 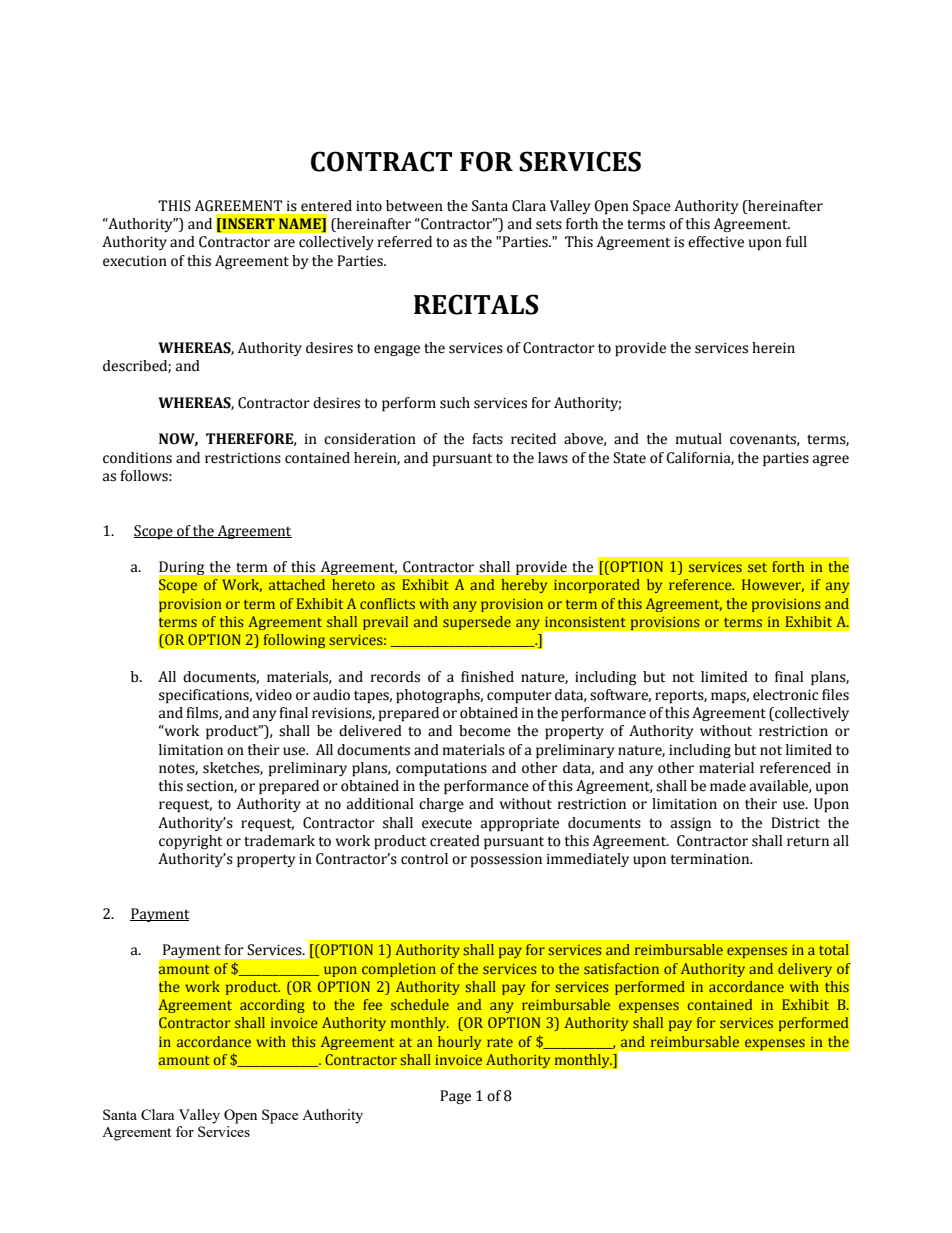 What do you see at coordinates (549, 224) in the screenshot?
I see `sets` at bounding box center [549, 224].
